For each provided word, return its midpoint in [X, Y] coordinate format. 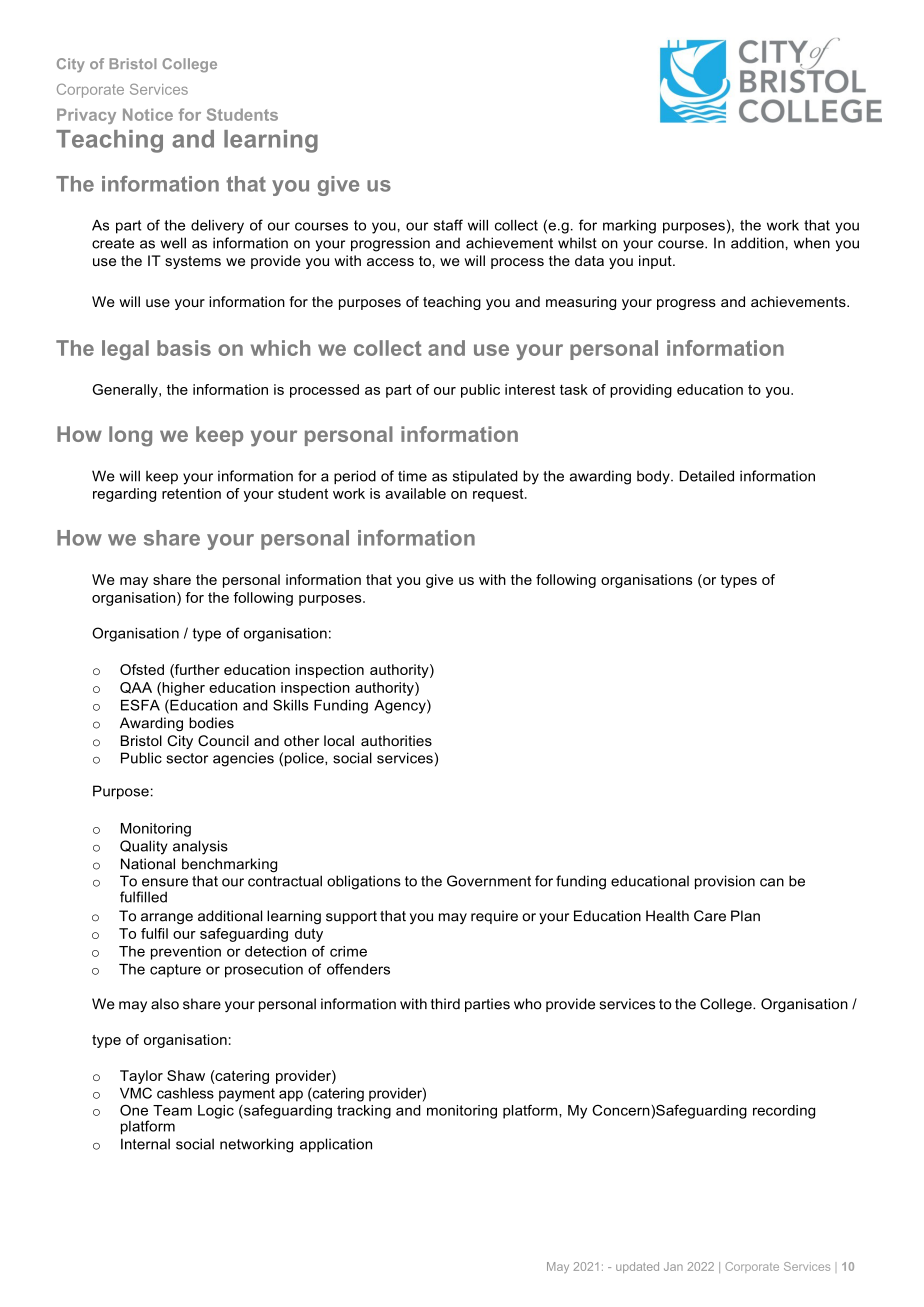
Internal [145, 1144]
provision [725, 882]
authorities [396, 740]
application [336, 1145]
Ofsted [142, 669]
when [812, 243]
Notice [148, 114]
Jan [673, 1266]
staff [448, 225]
